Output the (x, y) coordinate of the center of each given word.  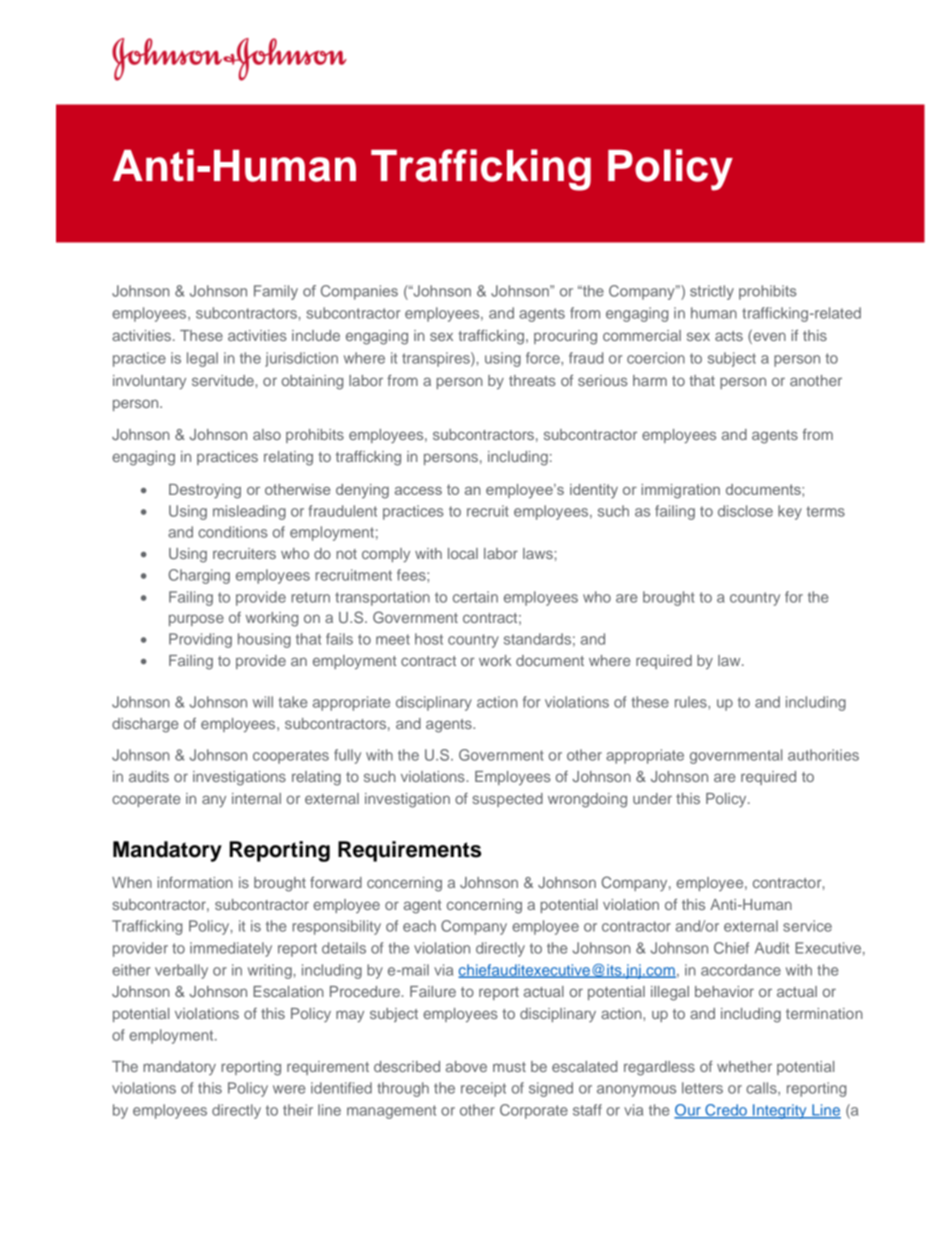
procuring (565, 337)
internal (256, 798)
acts (729, 336)
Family (276, 292)
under (652, 798)
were (289, 1089)
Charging (199, 576)
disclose (745, 511)
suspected (508, 800)
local (463, 553)
